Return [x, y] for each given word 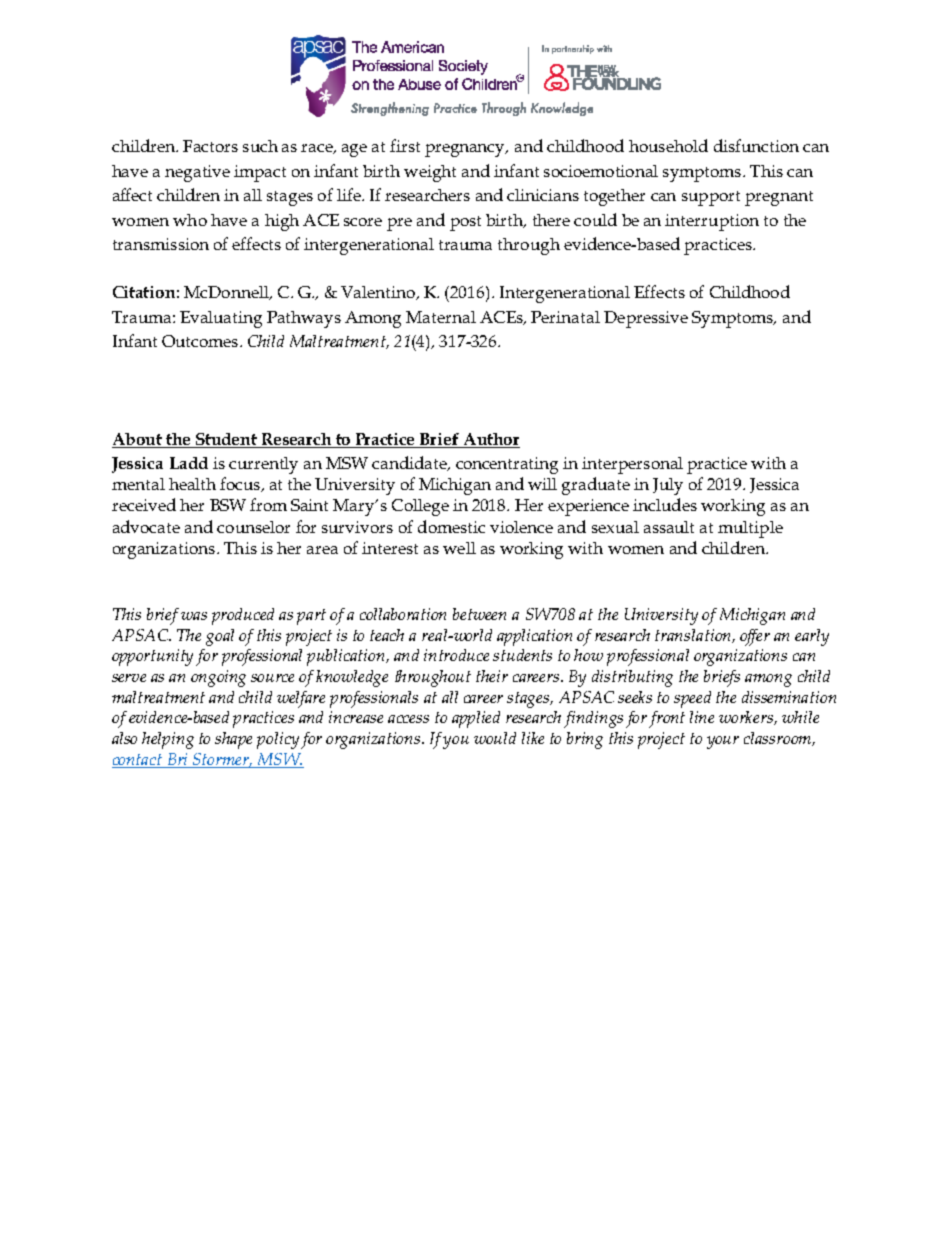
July [668, 486]
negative [197, 173]
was [194, 616]
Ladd [189, 463]
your [723, 742]
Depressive [646, 319]
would [495, 738]
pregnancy [466, 150]
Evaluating [221, 319]
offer [755, 637]
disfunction [756, 145]
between [479, 614]
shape [233, 740]
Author [491, 439]
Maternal [441, 317]
